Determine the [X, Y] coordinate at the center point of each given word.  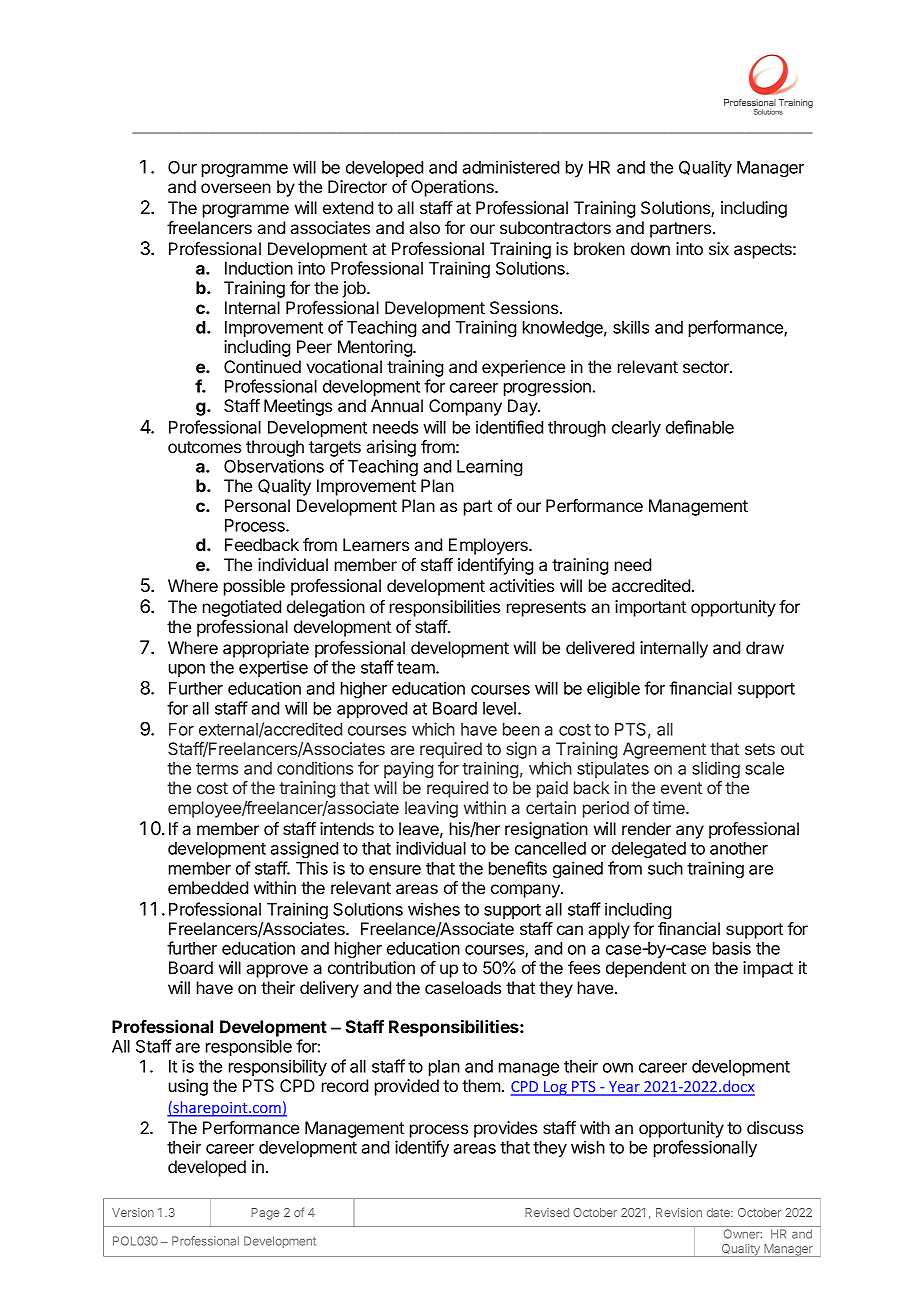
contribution [371, 967]
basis [732, 948]
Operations [453, 188]
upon [187, 670]
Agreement [665, 752]
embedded [208, 887]
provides [505, 1129]
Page [265, 1214]
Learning [489, 467]
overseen [236, 188]
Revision [679, 1212]
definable [700, 427]
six [719, 248]
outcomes [204, 447]
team [417, 668]
